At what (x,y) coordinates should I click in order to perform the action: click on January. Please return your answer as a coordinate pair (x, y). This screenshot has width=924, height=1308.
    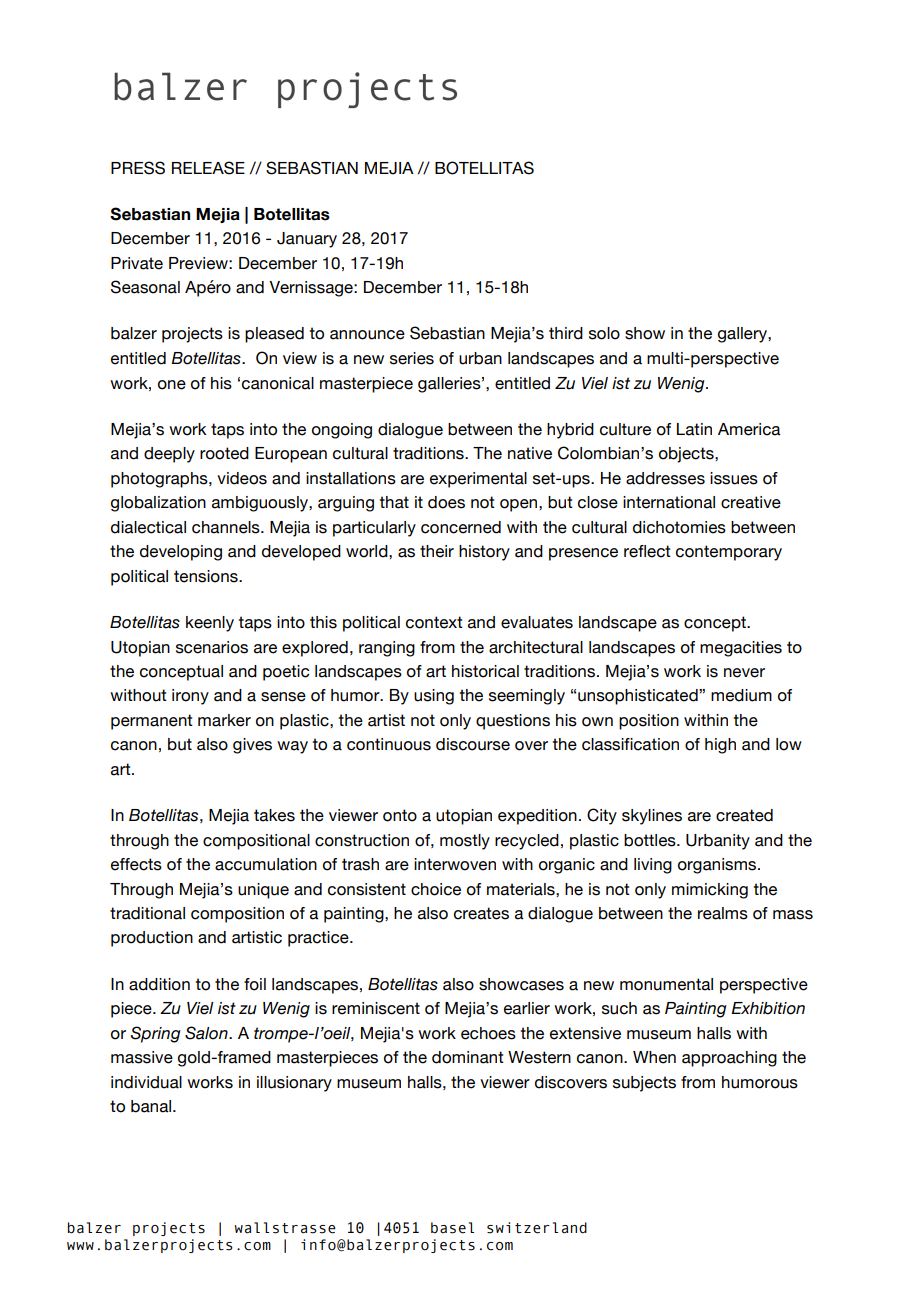
    Looking at the image, I should click on (307, 240).
